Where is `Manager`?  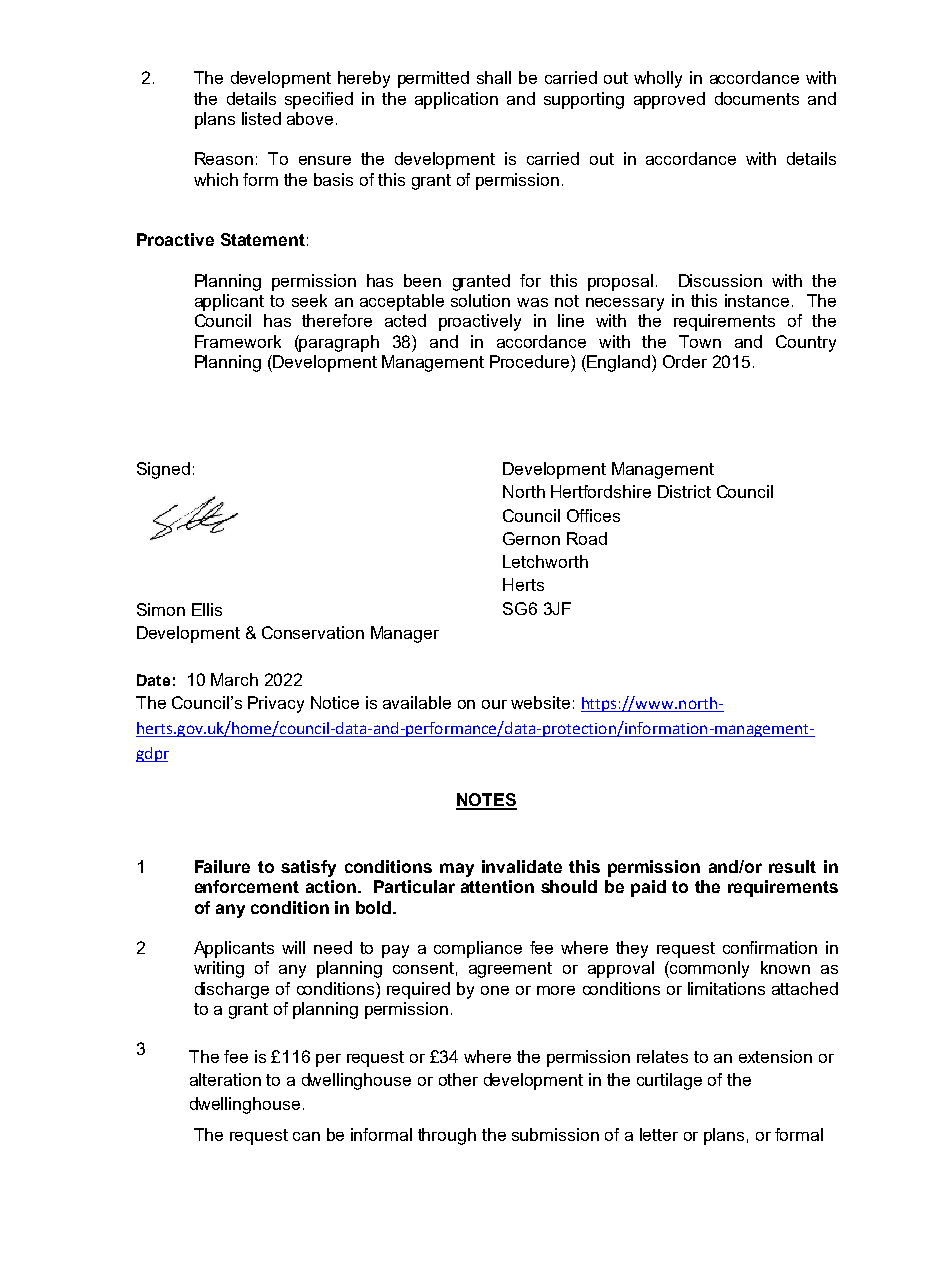 Manager is located at coordinates (405, 634).
